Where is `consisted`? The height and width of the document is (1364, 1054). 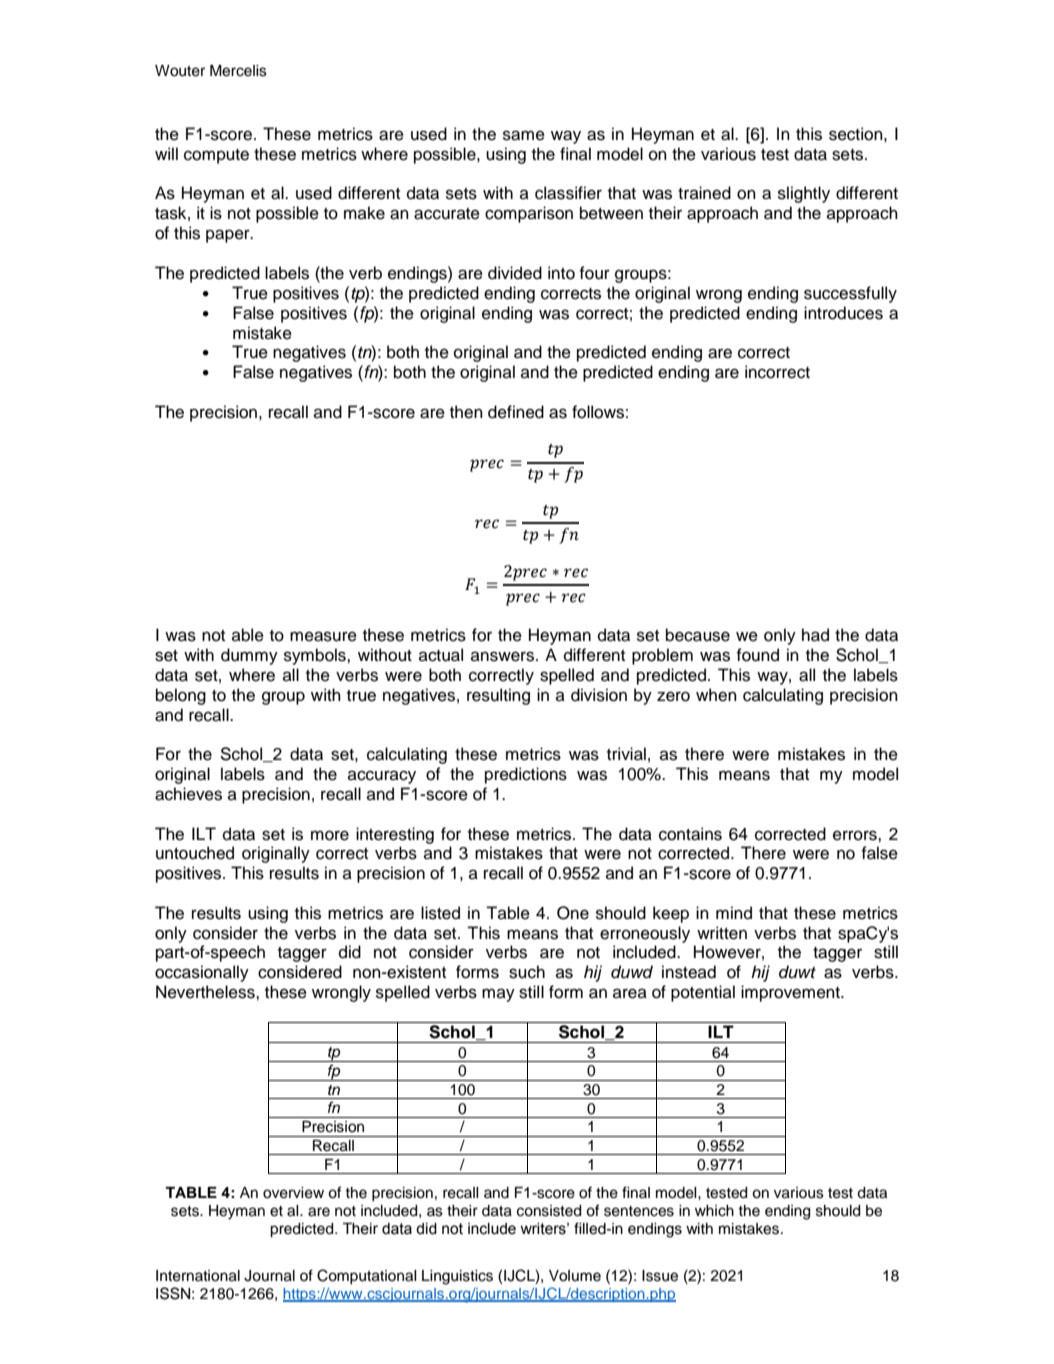 consisted is located at coordinates (549, 1211).
